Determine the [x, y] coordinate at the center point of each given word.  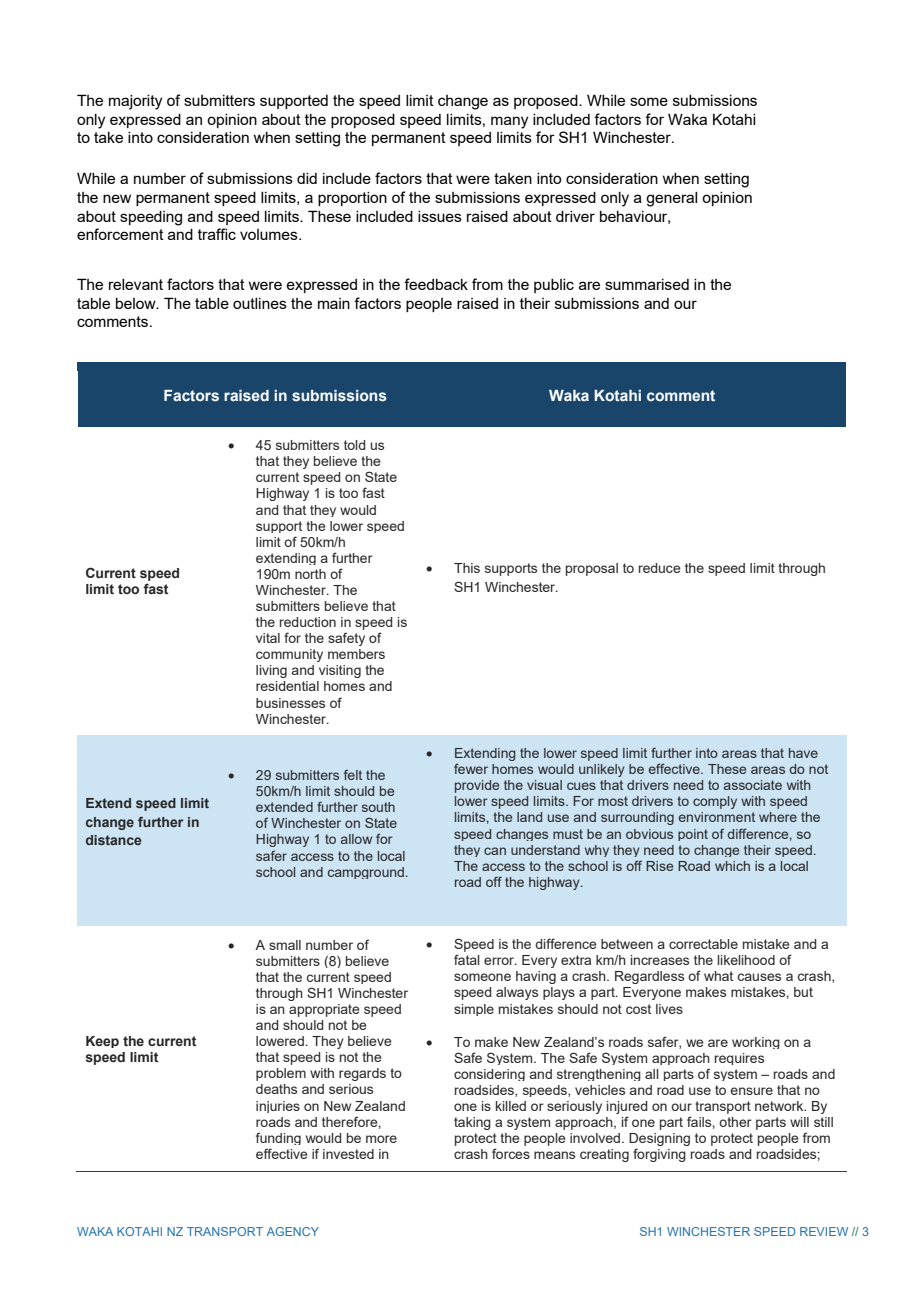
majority [135, 102]
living [271, 671]
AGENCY [293, 1231]
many [509, 122]
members [356, 654]
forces [511, 1153]
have [803, 753]
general [671, 199]
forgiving [659, 1155]
